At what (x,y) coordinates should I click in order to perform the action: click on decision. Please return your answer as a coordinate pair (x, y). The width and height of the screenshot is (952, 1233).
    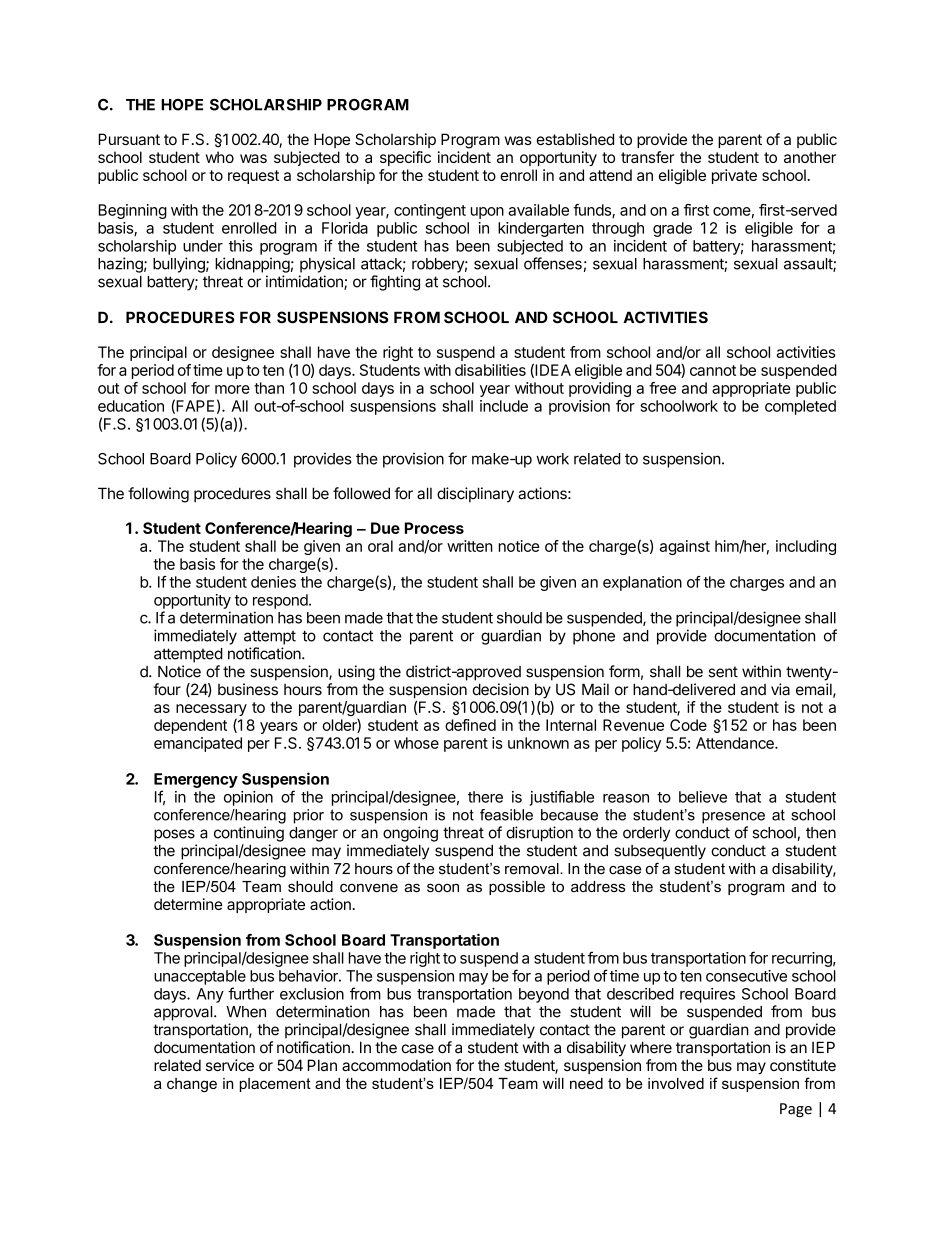
    Looking at the image, I should click on (501, 689).
